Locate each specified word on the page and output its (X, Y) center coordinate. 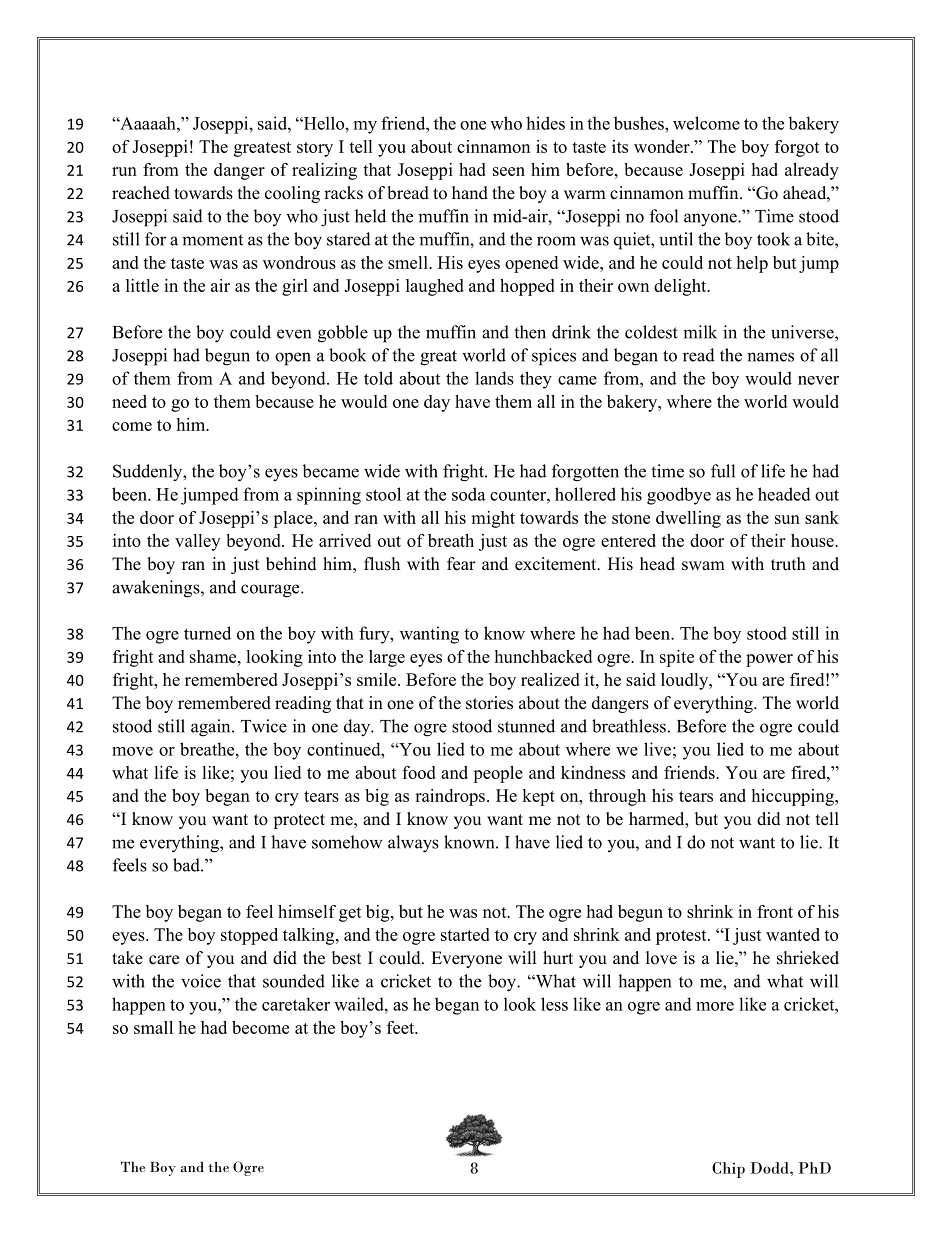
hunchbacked (543, 656)
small (153, 1027)
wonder (663, 146)
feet (402, 1027)
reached (141, 193)
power (769, 660)
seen (509, 171)
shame (214, 656)
